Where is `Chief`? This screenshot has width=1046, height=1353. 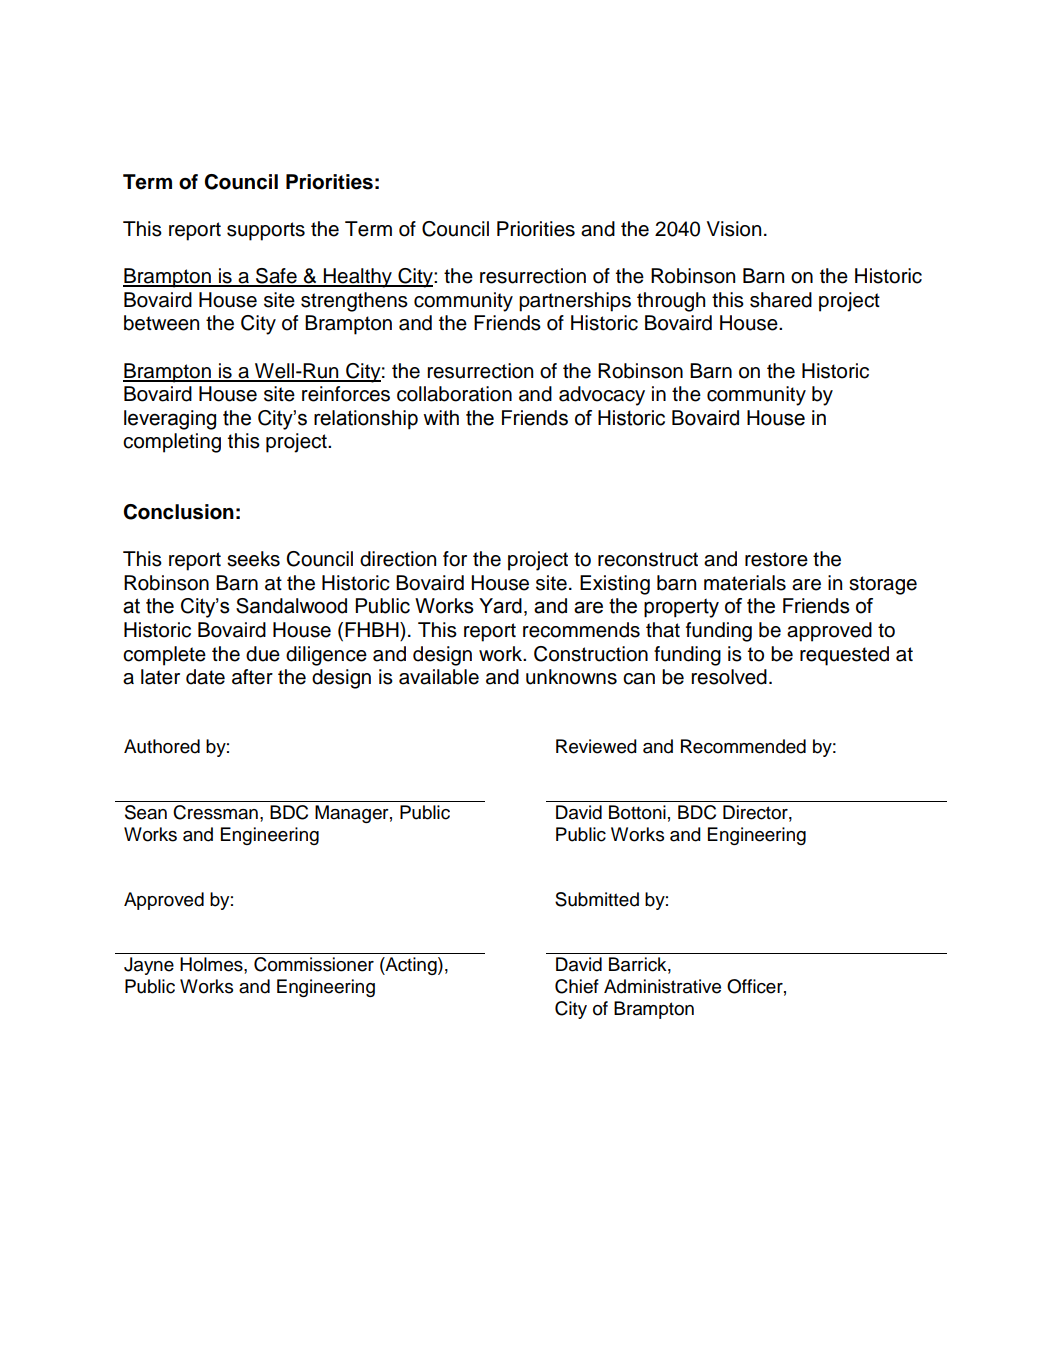 Chief is located at coordinates (577, 986).
